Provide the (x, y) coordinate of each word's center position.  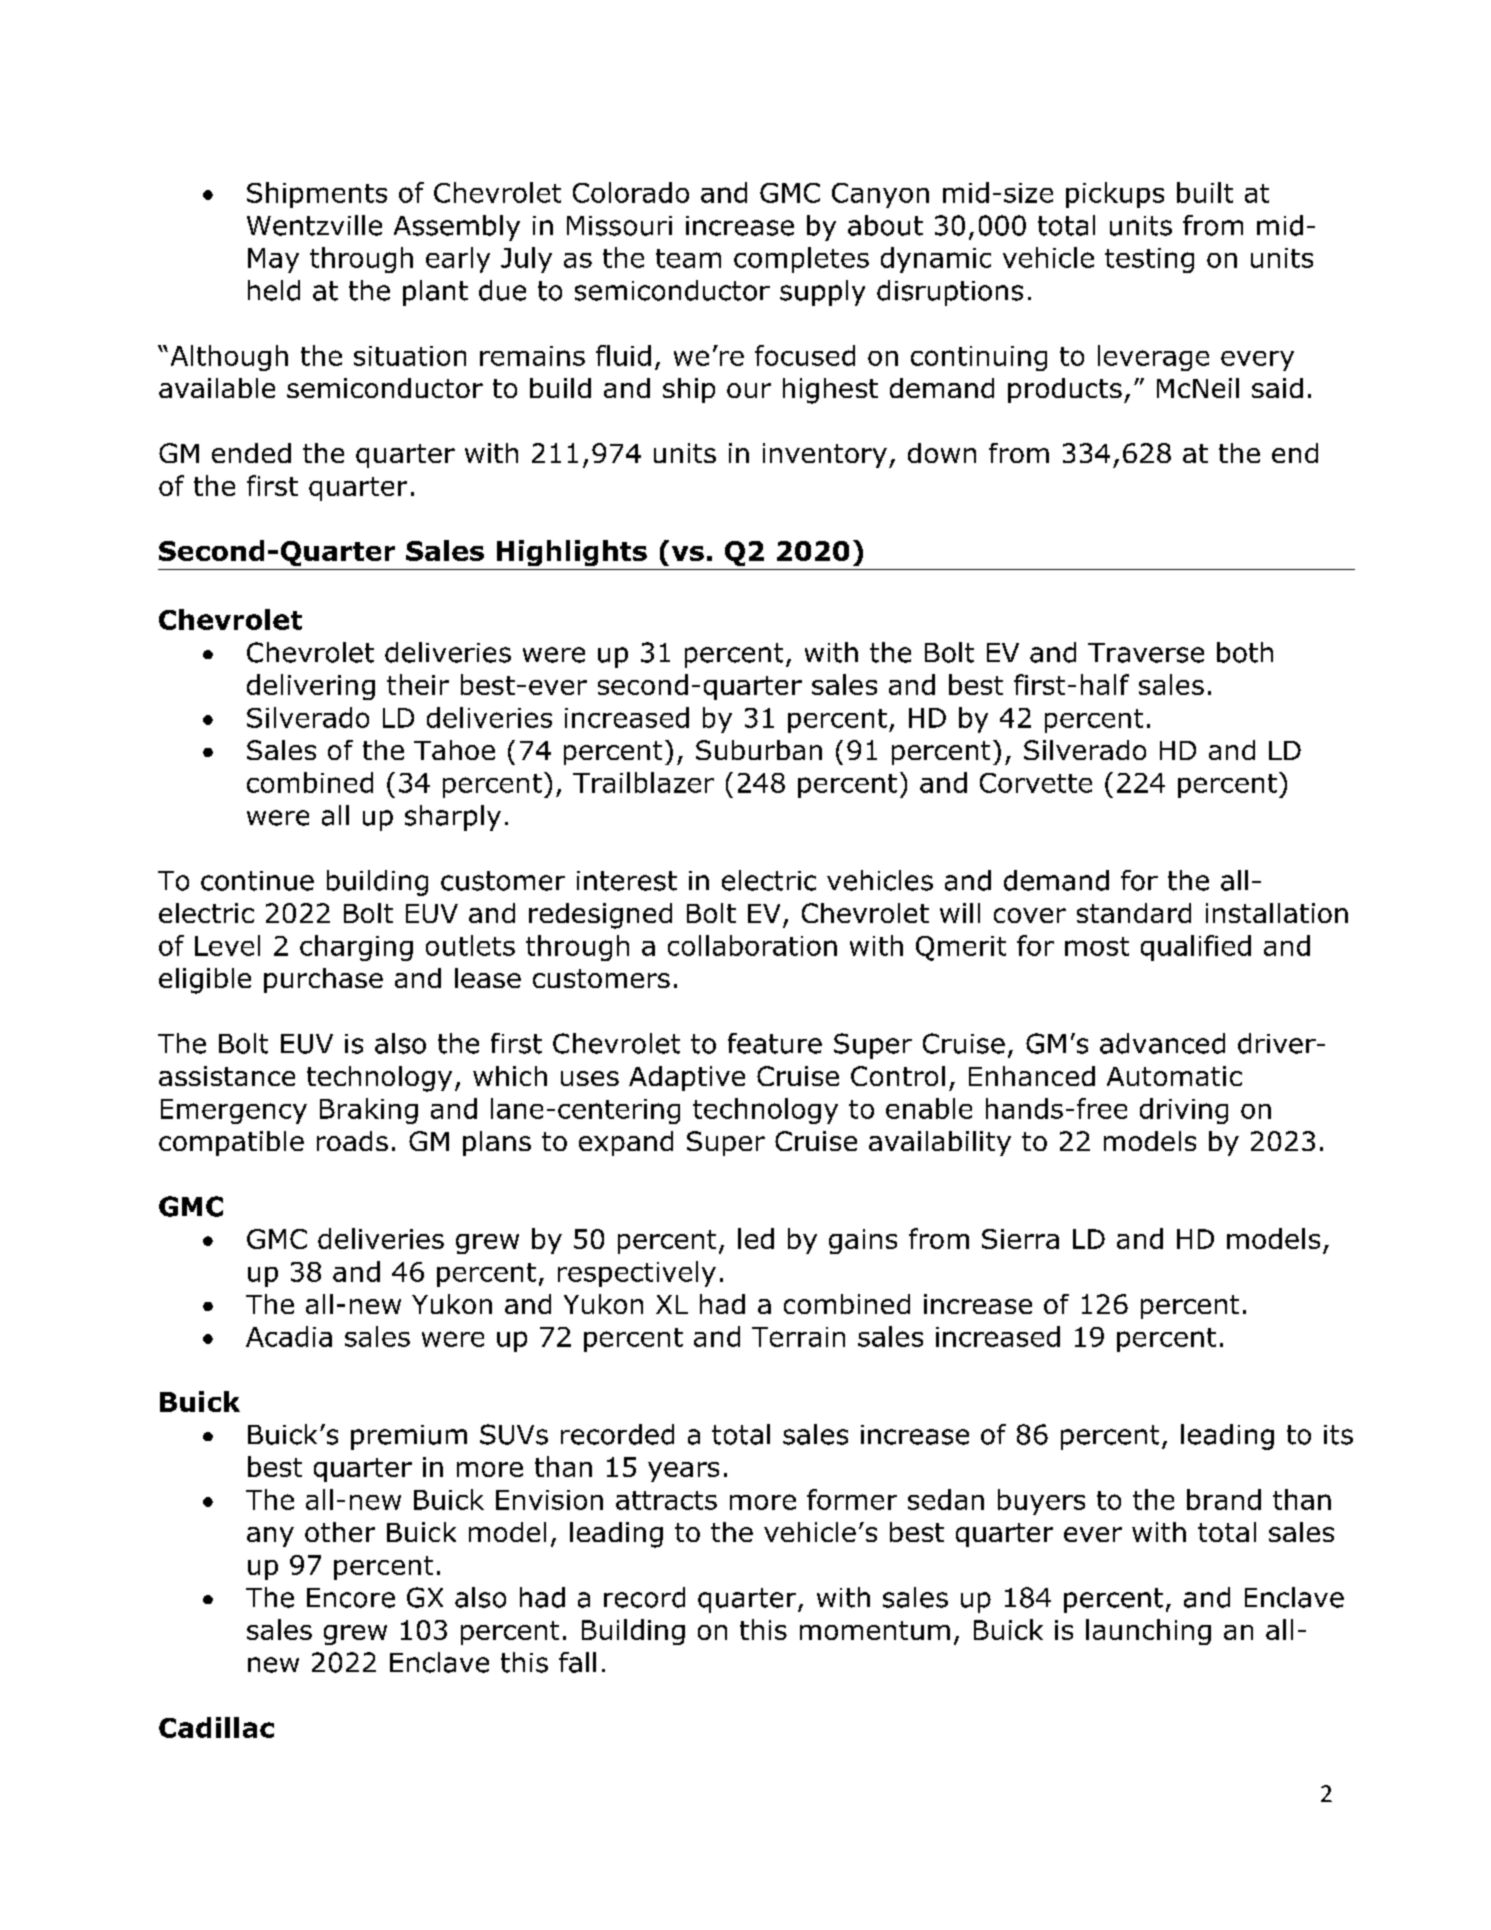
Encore (351, 1598)
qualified (1196, 948)
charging (356, 948)
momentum (875, 1630)
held (274, 290)
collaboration (752, 945)
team (688, 258)
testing (1149, 260)
